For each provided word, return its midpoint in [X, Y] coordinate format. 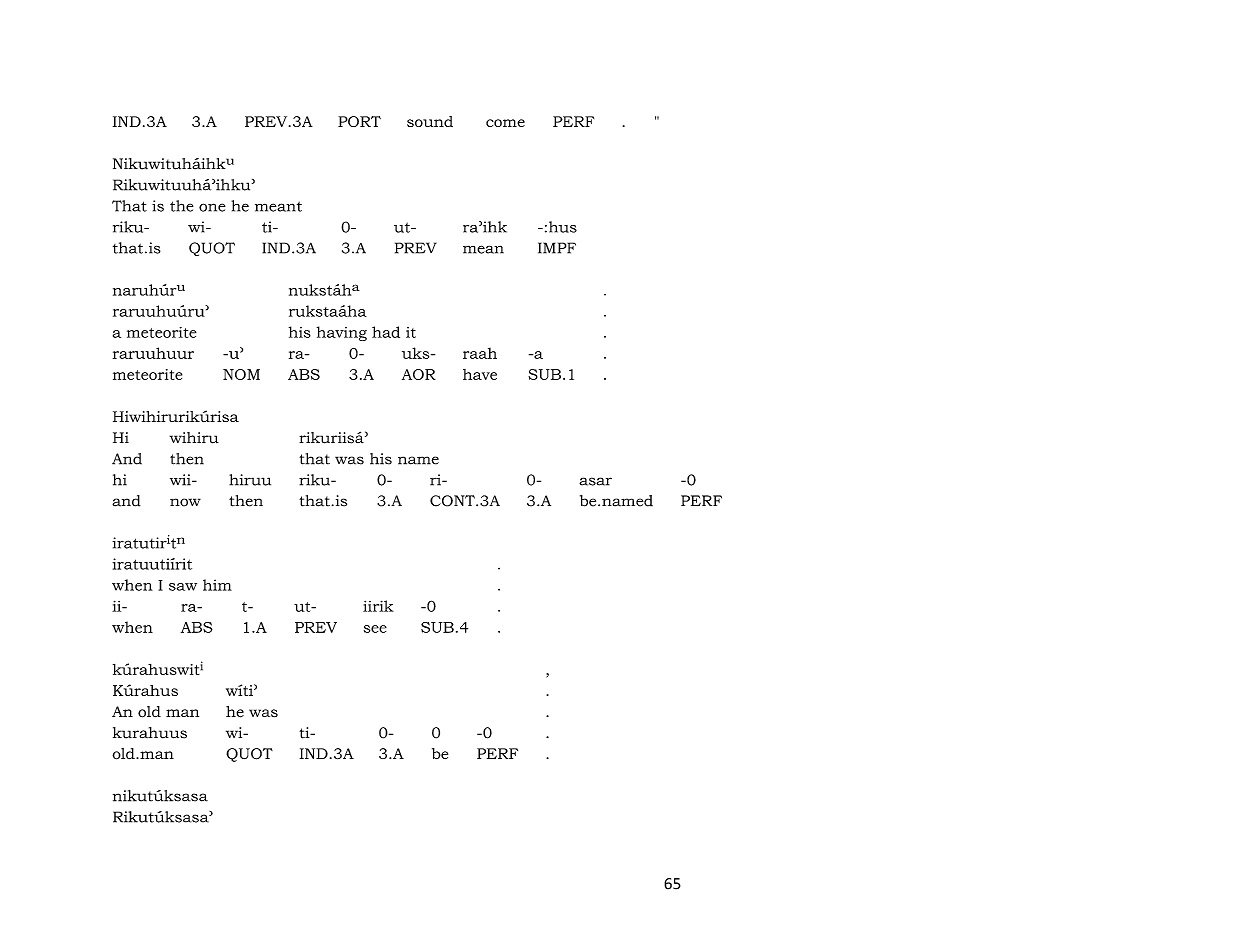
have [480, 374]
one [212, 207]
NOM [241, 374]
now [185, 502]
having [342, 333]
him [217, 585]
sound [430, 121]
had [386, 332]
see [375, 629]
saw [183, 587]
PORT [359, 121]
